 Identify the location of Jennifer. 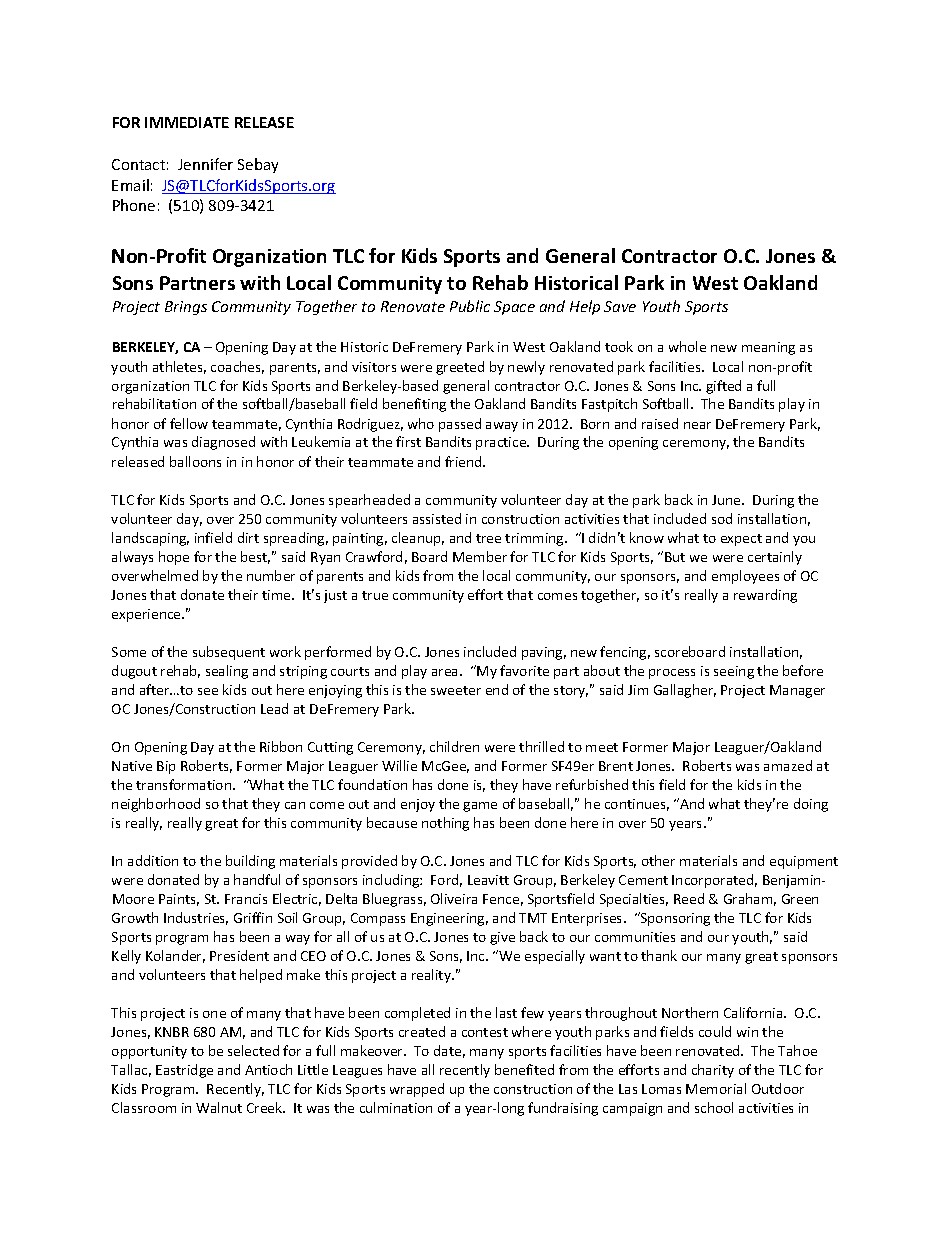
(205, 164).
